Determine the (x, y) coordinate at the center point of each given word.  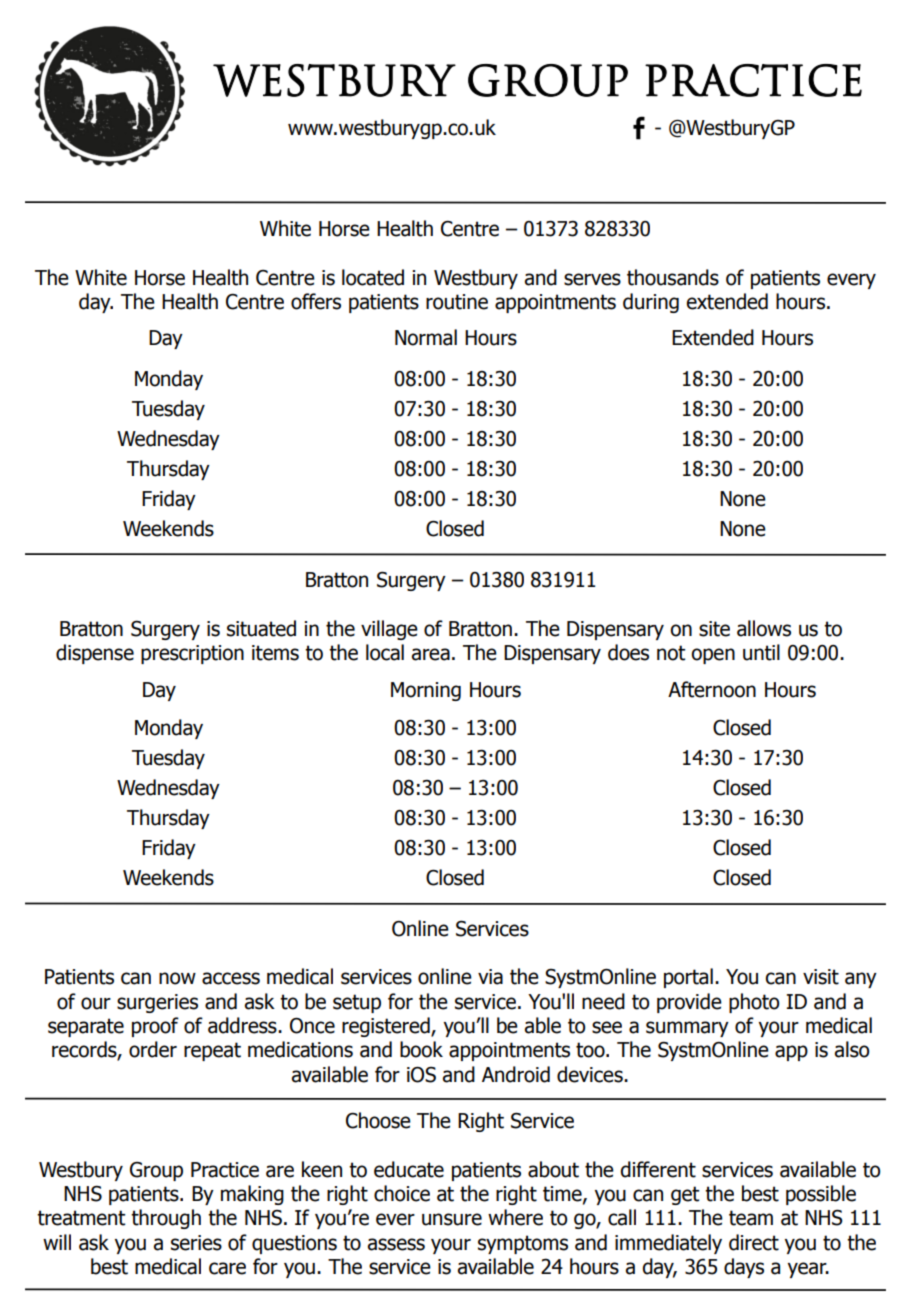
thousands (673, 277)
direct (754, 1242)
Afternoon (712, 689)
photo (754, 1003)
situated (261, 628)
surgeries (157, 1003)
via (490, 977)
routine (457, 302)
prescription (192, 654)
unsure (452, 1219)
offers (316, 301)
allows (764, 628)
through (166, 1219)
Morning (426, 691)
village (389, 630)
